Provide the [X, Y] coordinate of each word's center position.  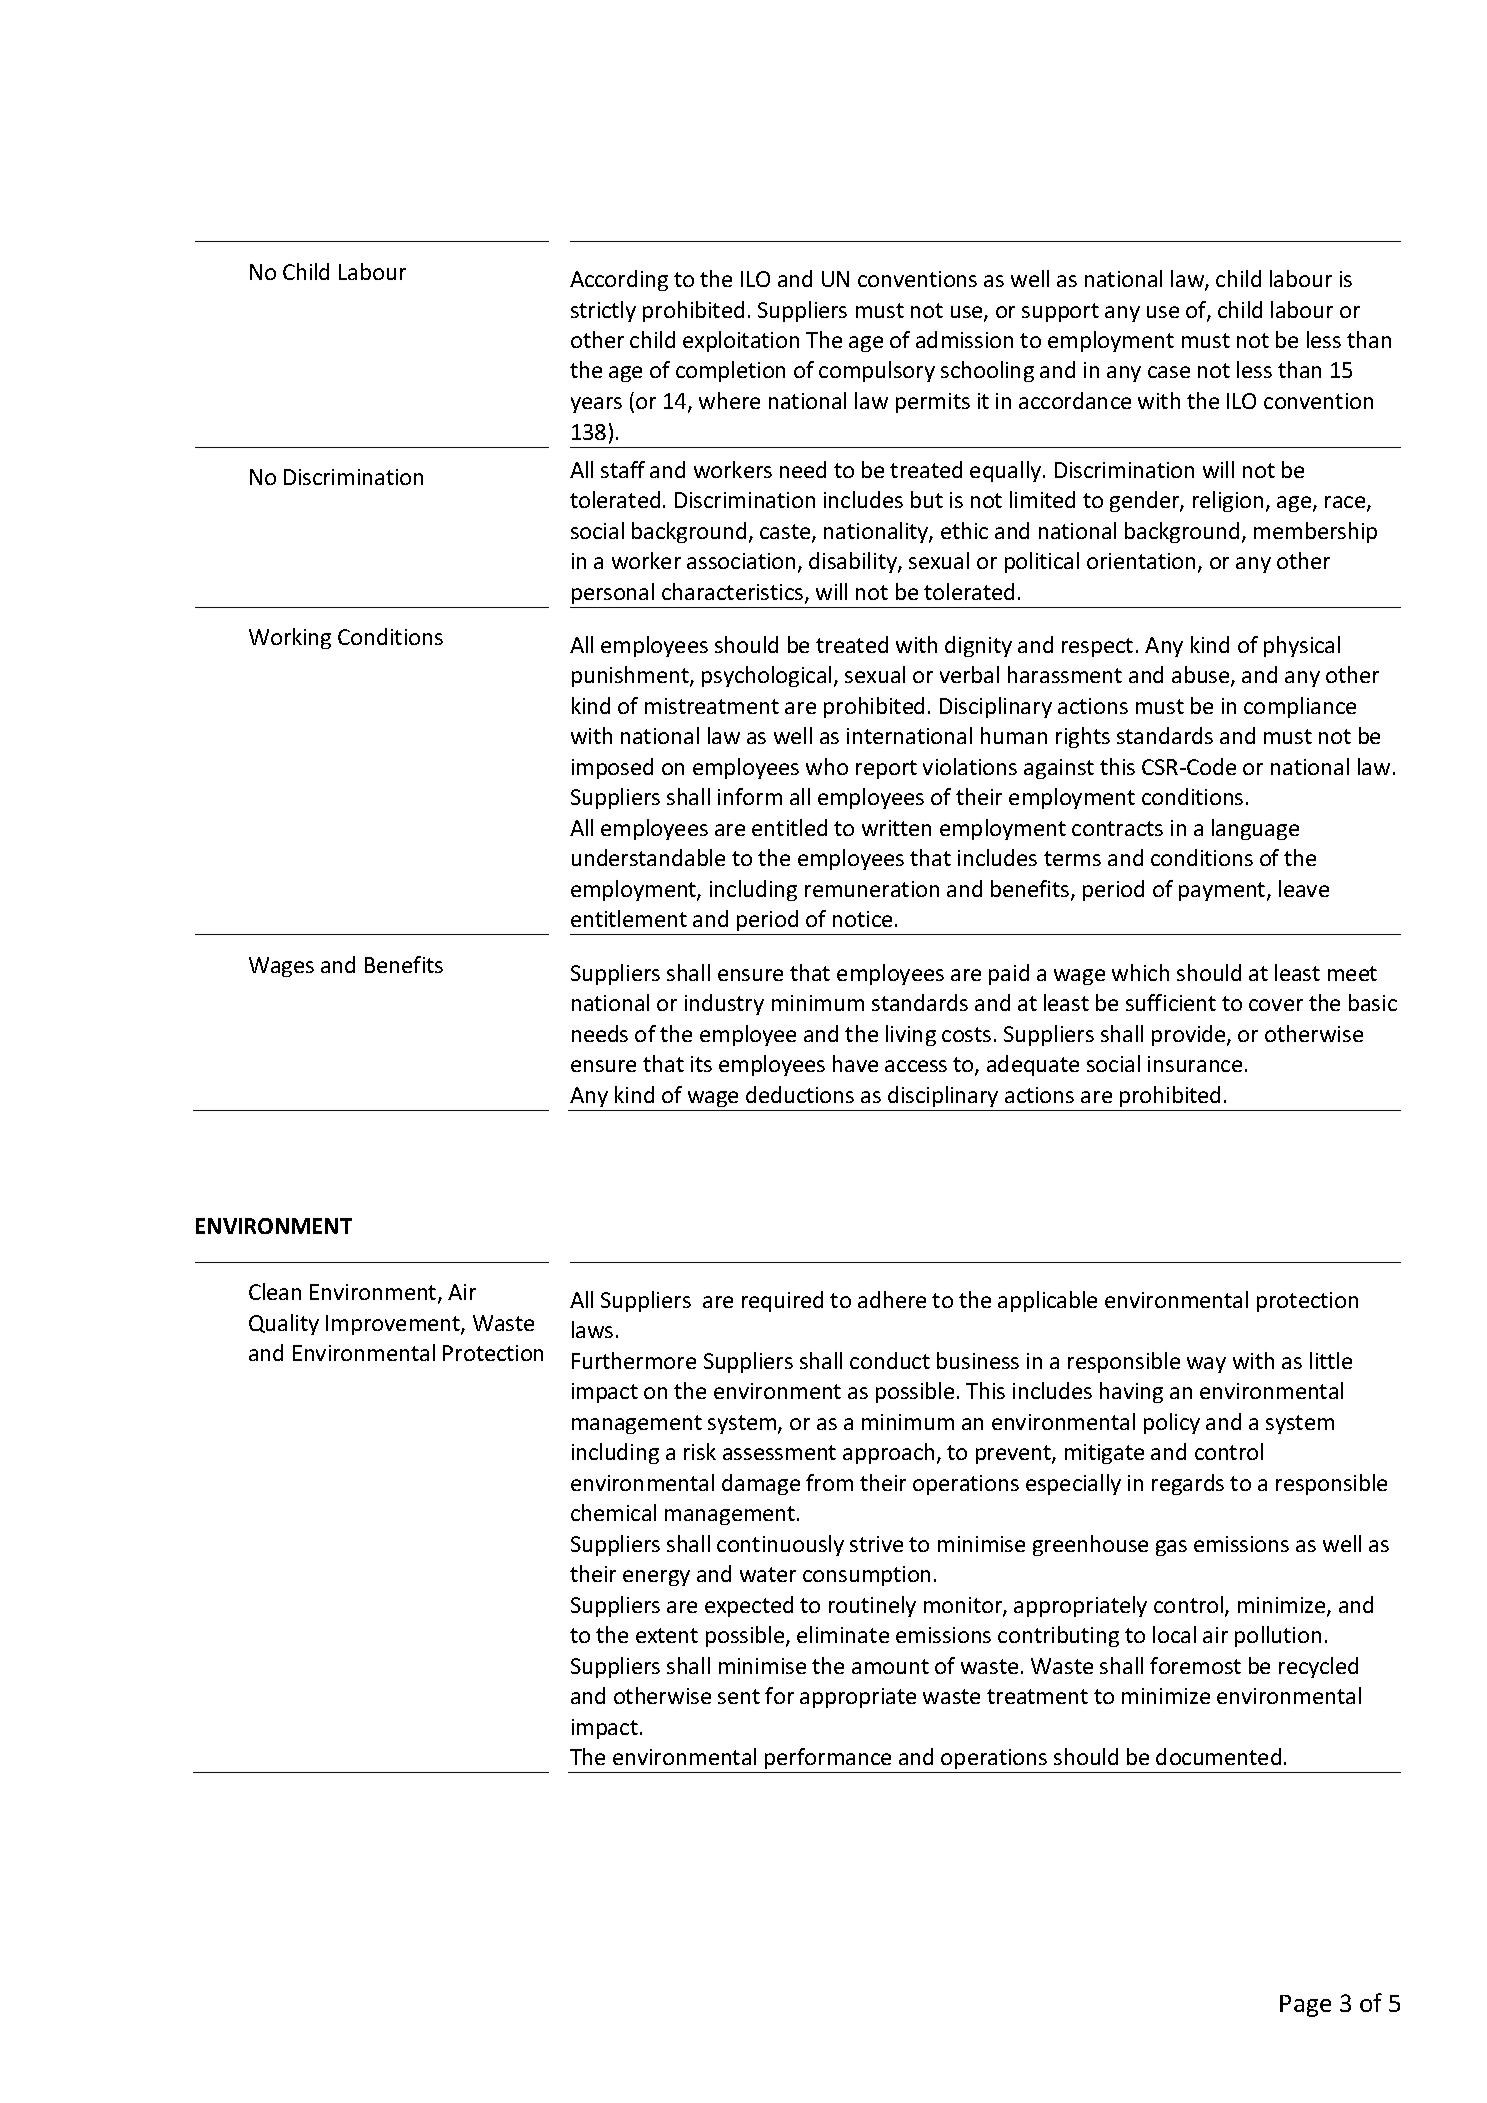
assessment [779, 1452]
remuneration [872, 889]
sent [739, 1696]
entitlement [629, 918]
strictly [603, 311]
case [1169, 372]
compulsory [877, 371]
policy [1172, 1423]
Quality [284, 1324]
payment [1223, 891]
